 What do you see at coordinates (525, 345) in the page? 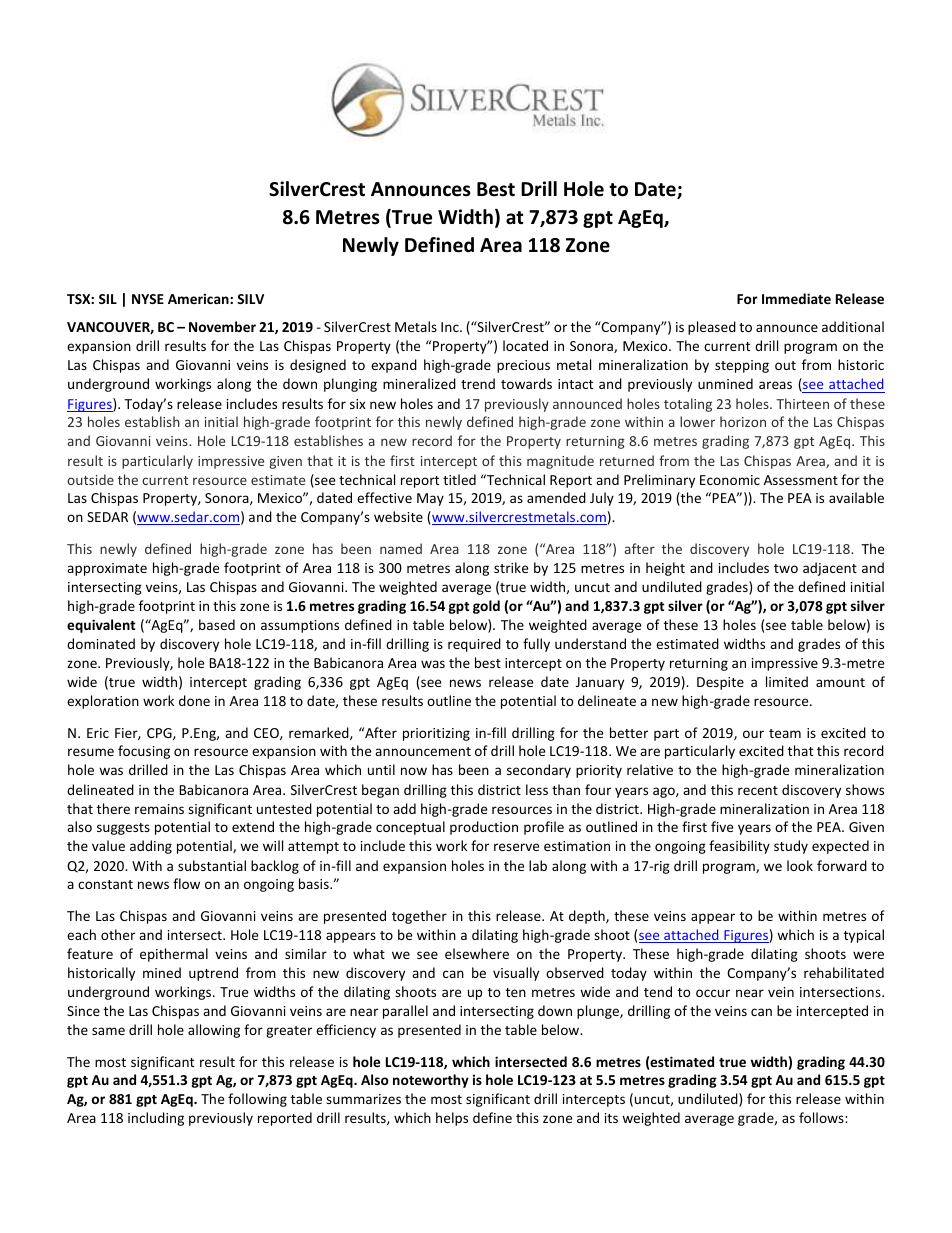
I see `located` at bounding box center [525, 345].
